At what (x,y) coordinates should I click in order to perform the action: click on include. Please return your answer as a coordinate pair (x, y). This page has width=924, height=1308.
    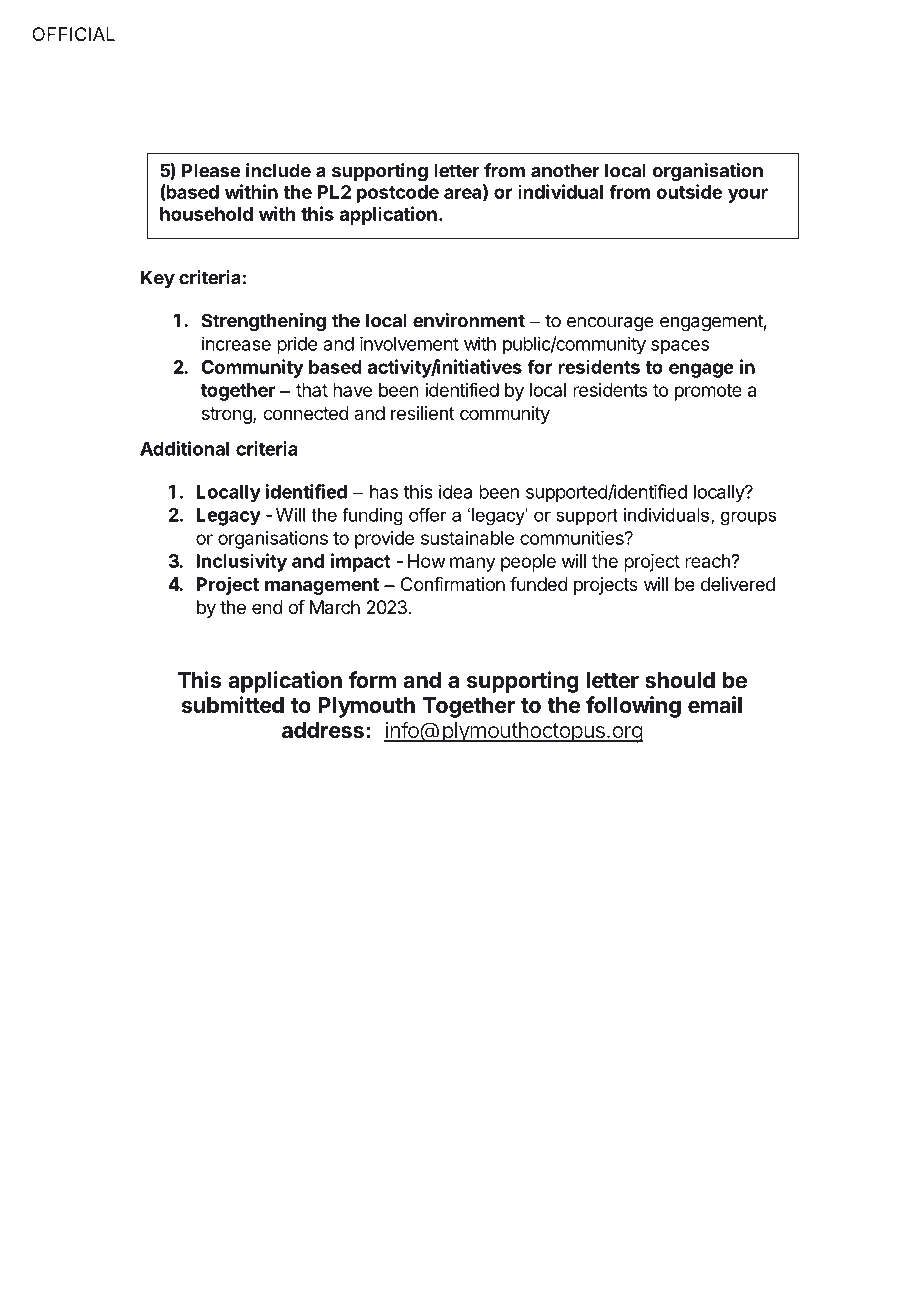
    Looking at the image, I should click on (278, 170).
